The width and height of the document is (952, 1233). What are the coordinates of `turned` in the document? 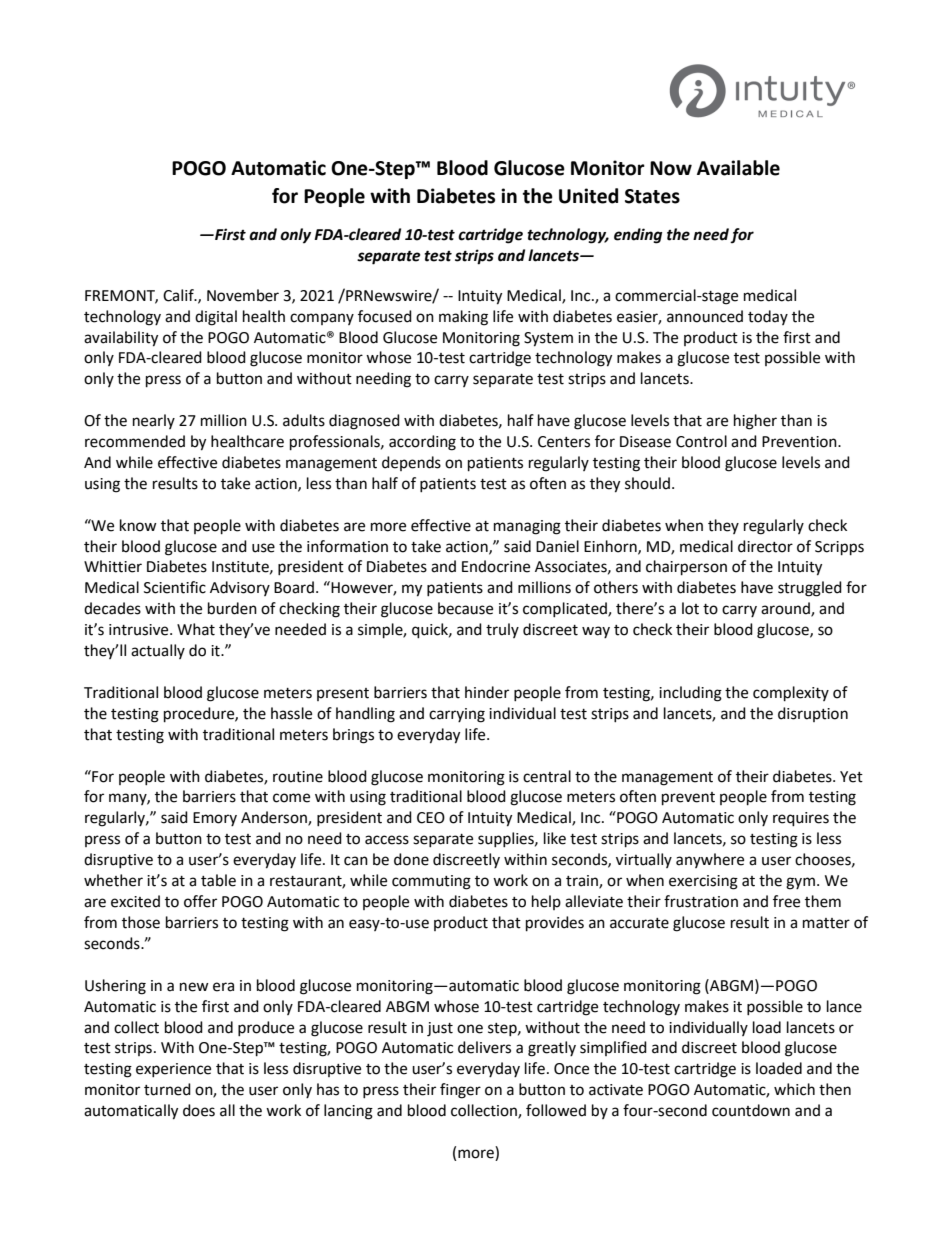 It's located at (167, 1089).
